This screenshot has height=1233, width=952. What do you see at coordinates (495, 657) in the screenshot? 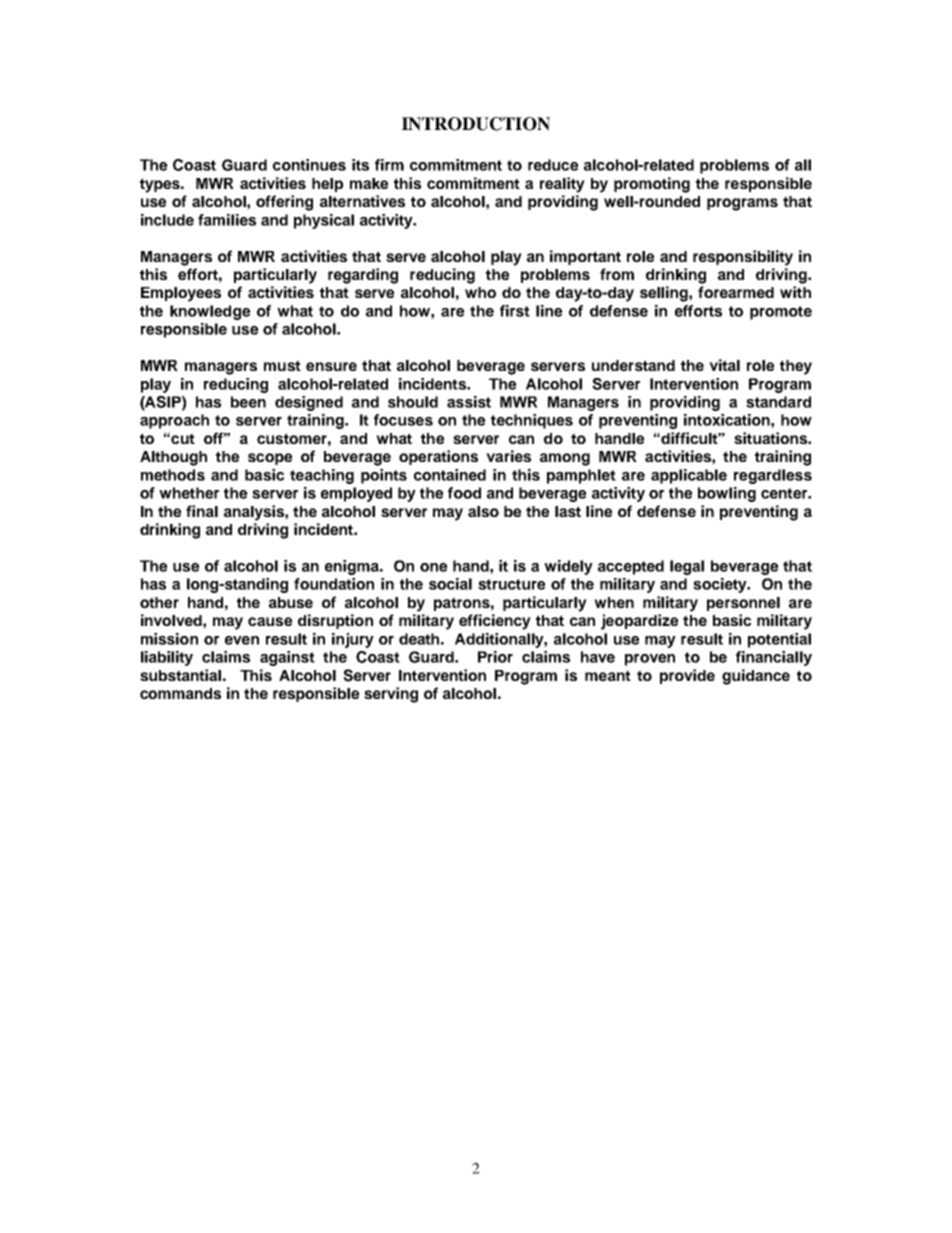
I see `Prior` at bounding box center [495, 657].
